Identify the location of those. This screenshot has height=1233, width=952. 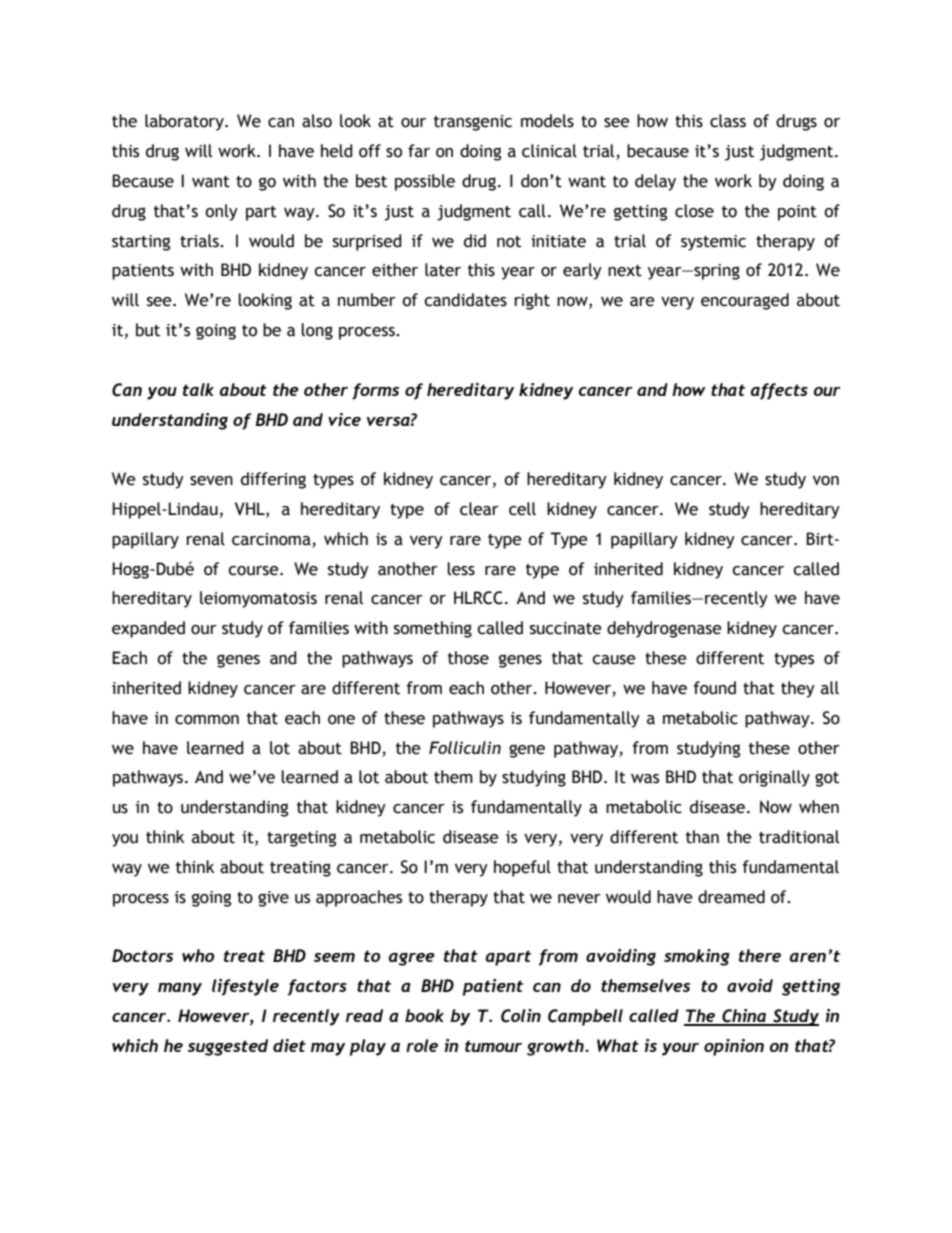
(468, 658).
